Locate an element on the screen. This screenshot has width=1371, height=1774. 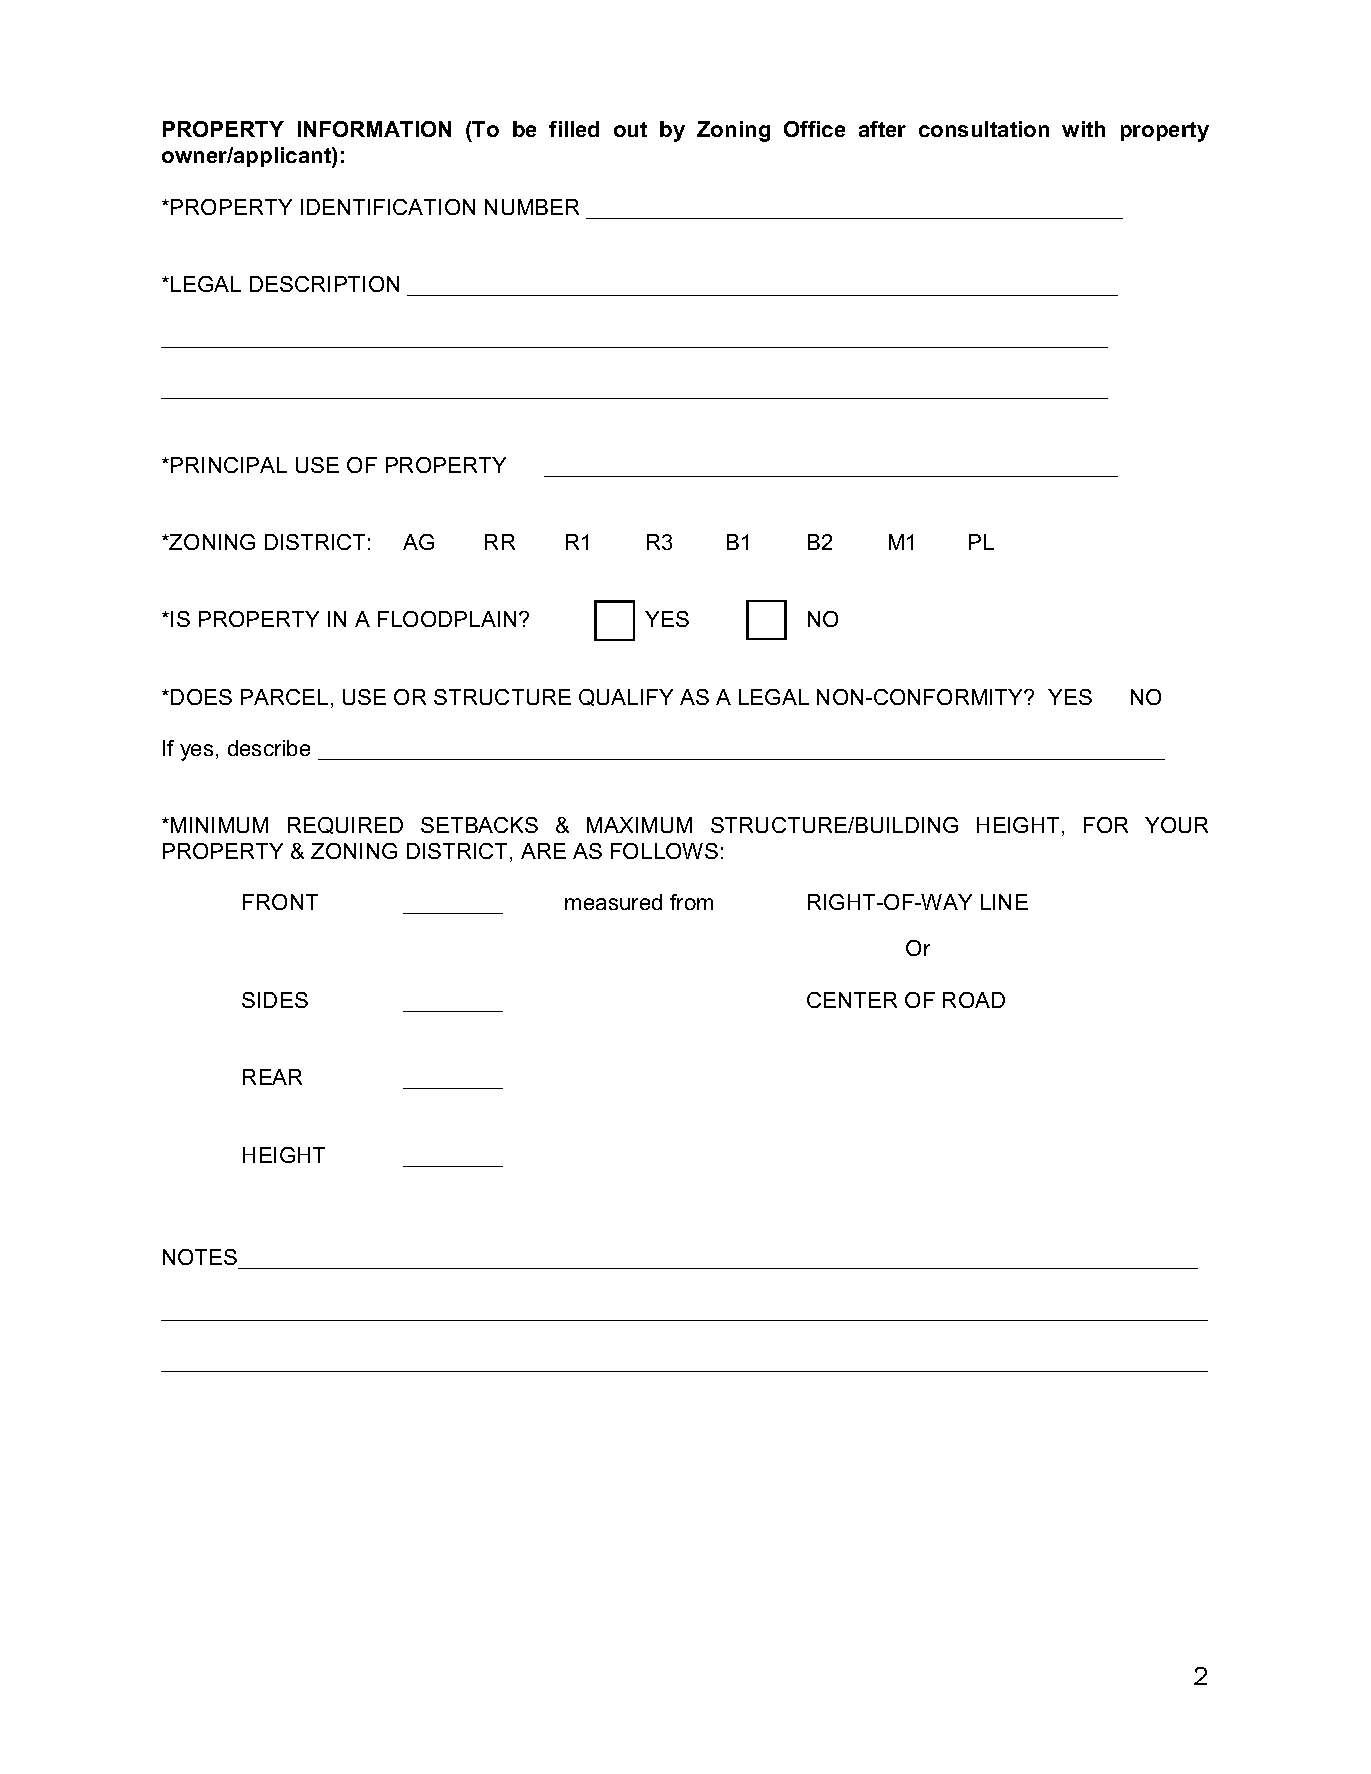
PARCEL is located at coordinates (284, 697).
